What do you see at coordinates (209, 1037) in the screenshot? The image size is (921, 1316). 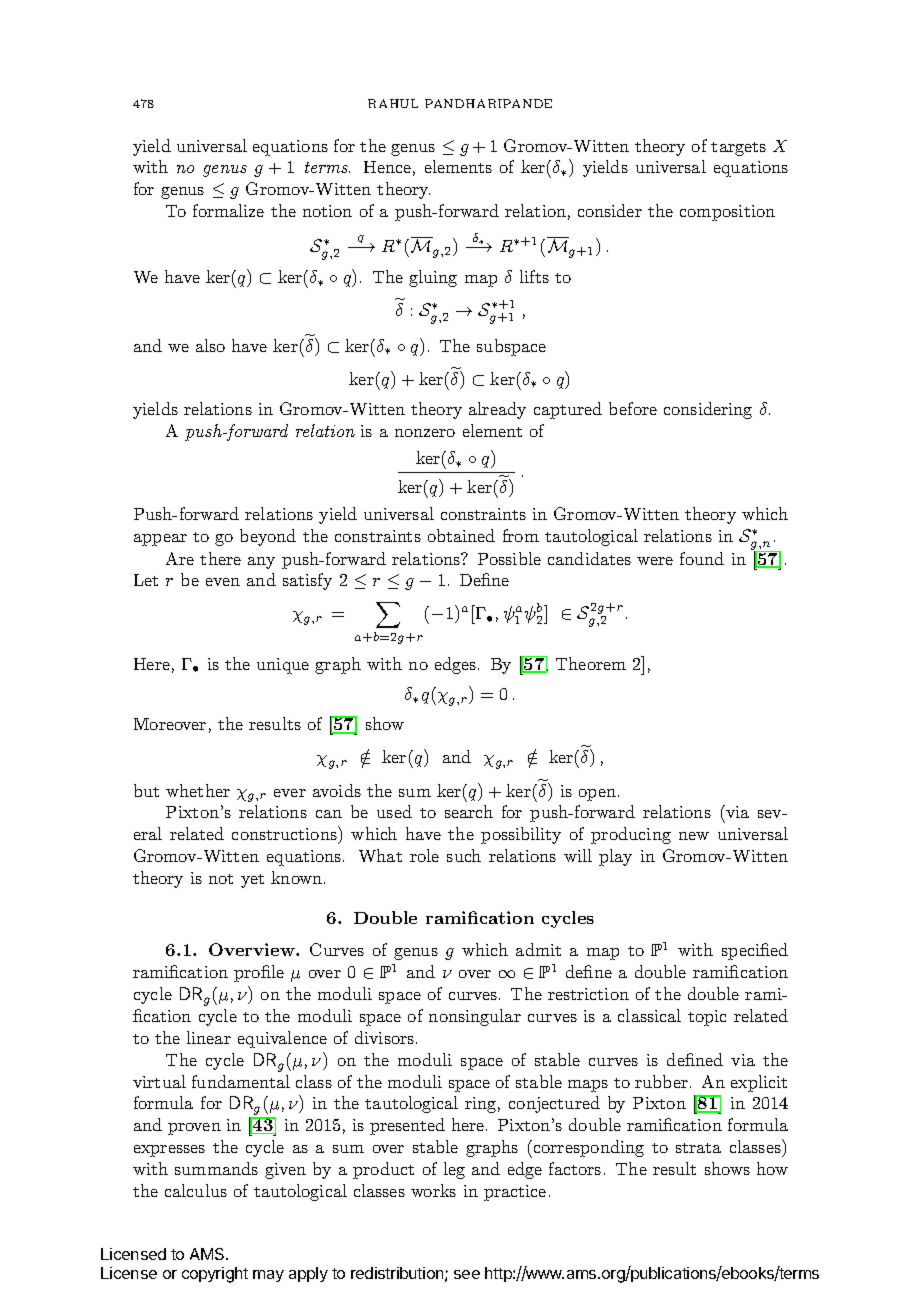 I see `linear` at bounding box center [209, 1037].
